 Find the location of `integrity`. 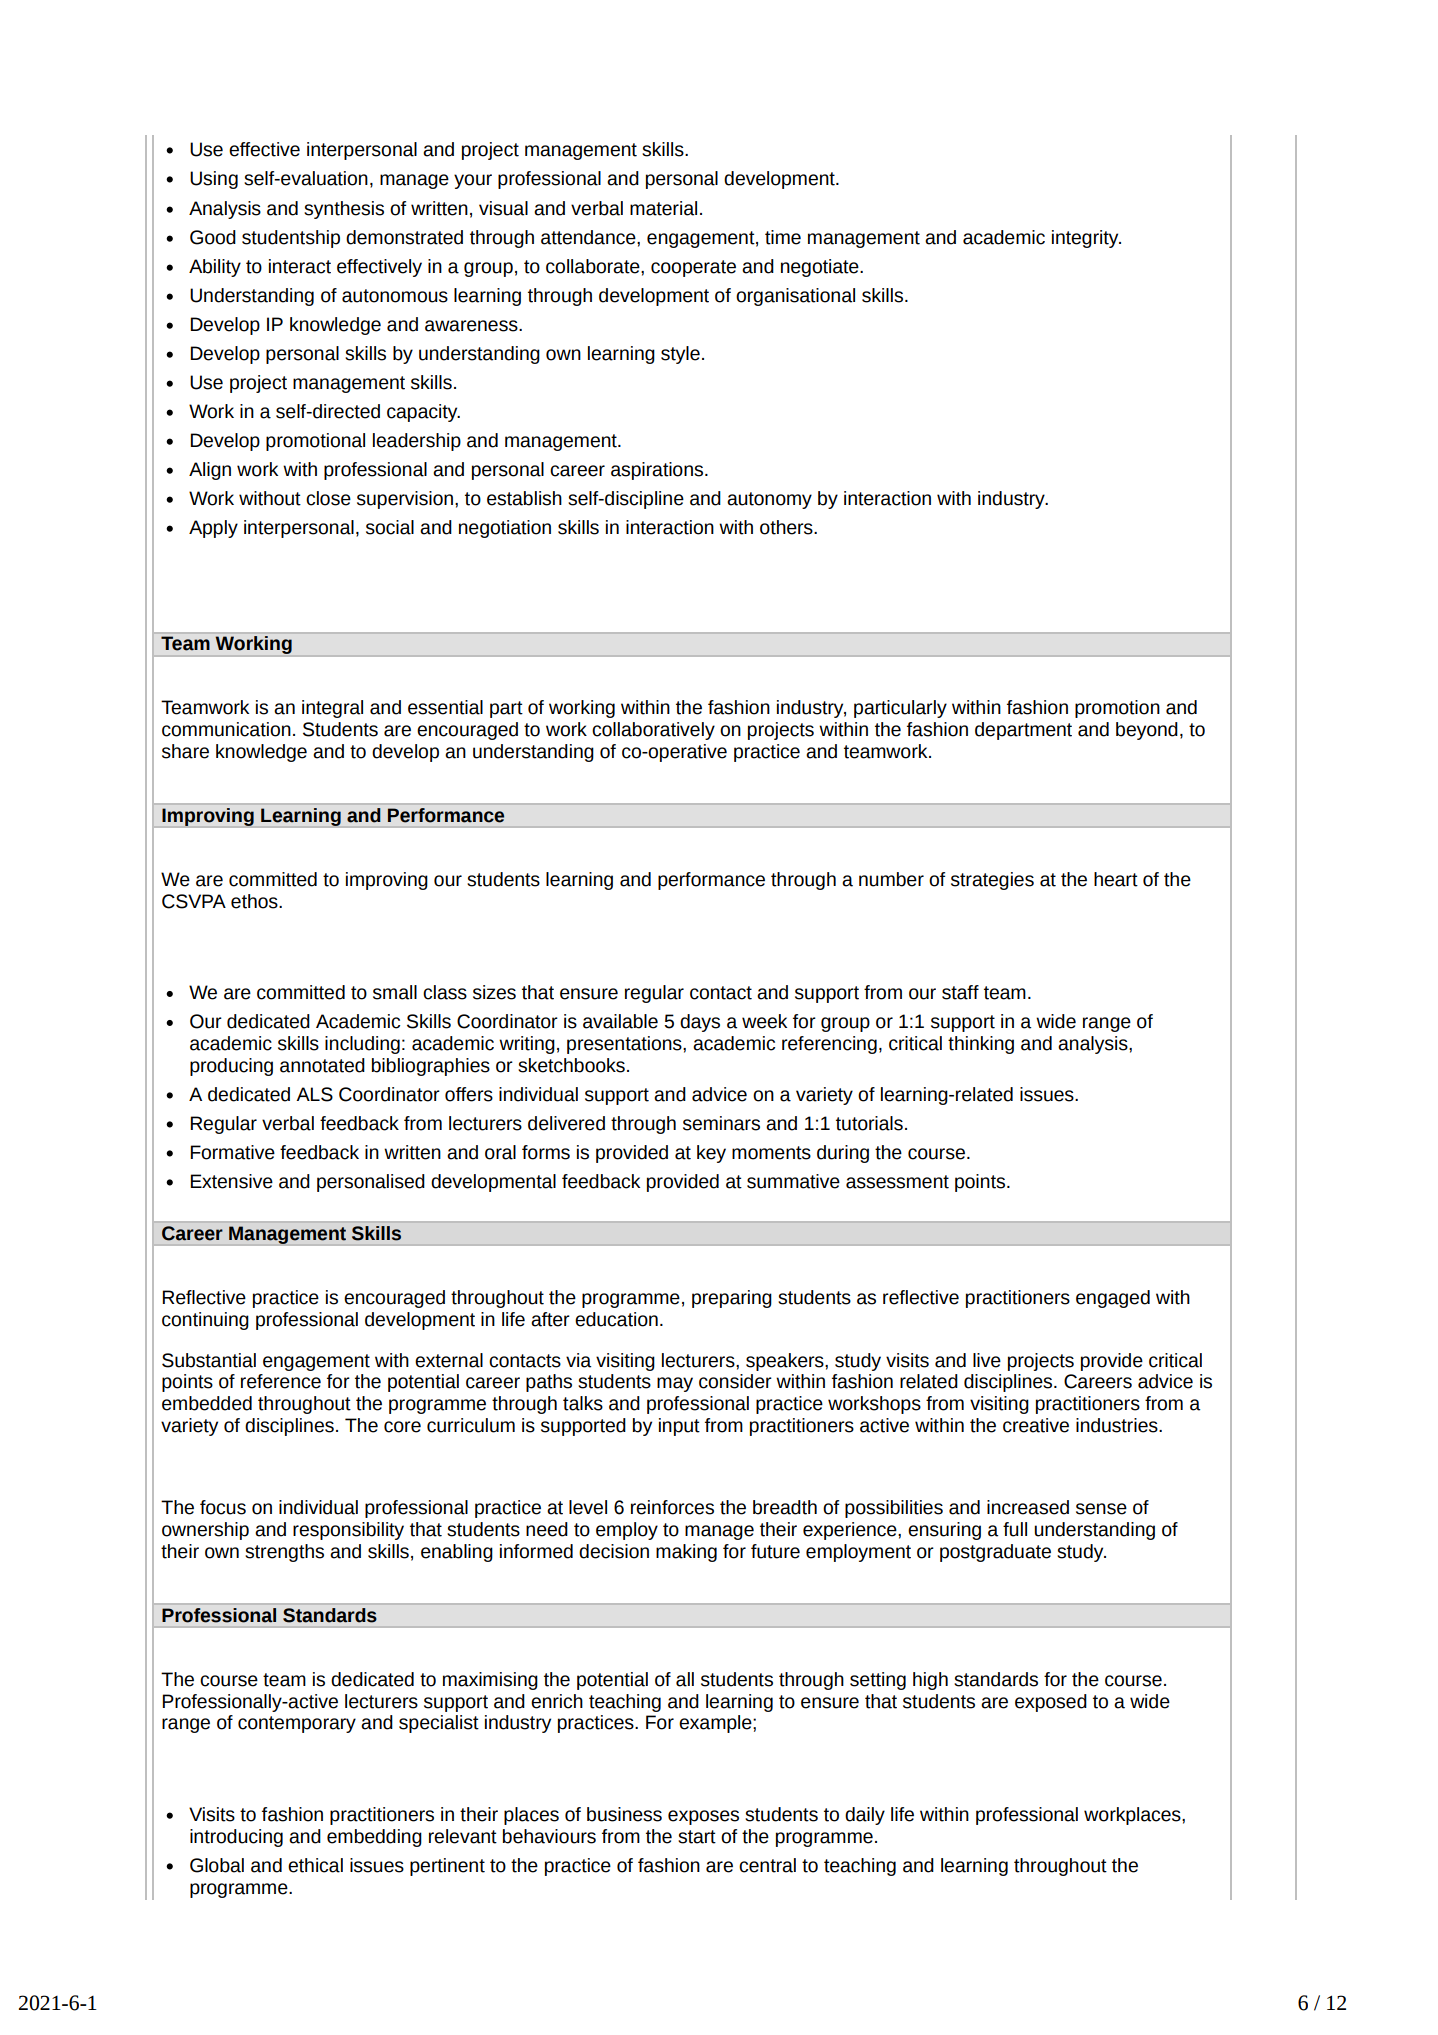

integrity is located at coordinates (1086, 239).
